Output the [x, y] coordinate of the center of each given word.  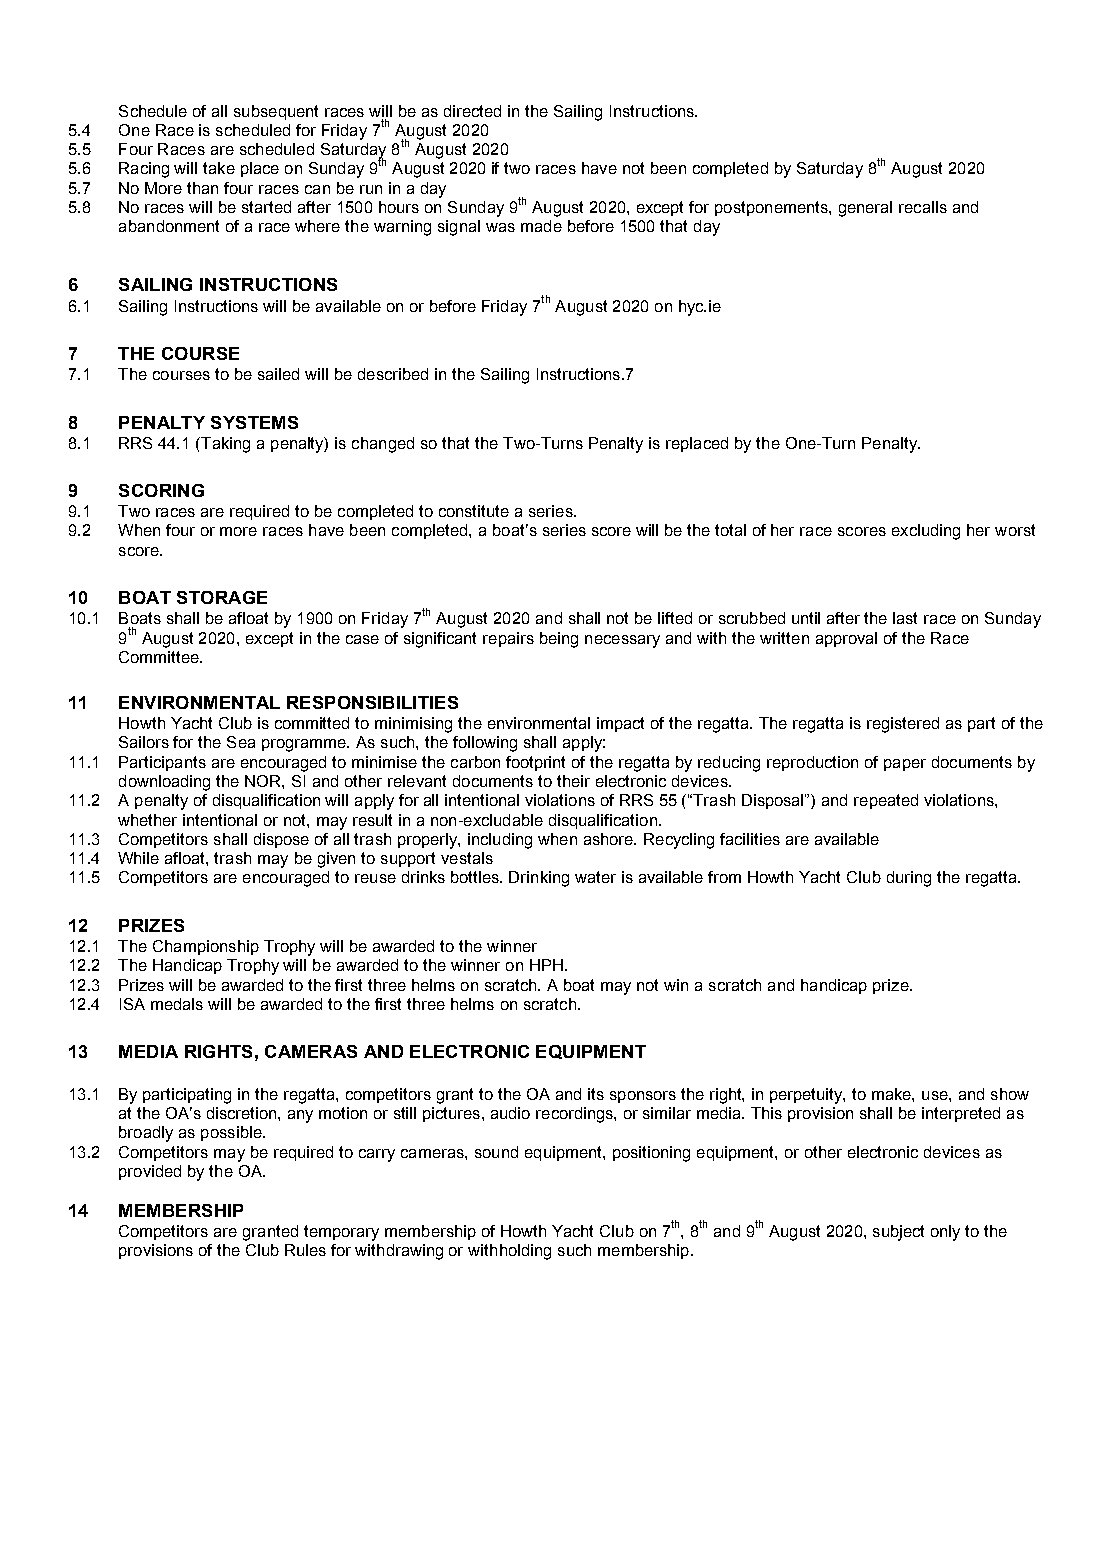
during [909, 879]
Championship [206, 947]
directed [472, 111]
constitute [474, 511]
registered [903, 725]
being [559, 640]
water [595, 877]
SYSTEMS [254, 422]
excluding [926, 532]
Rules [305, 1250]
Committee [160, 657]
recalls [923, 207]
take [219, 168]
